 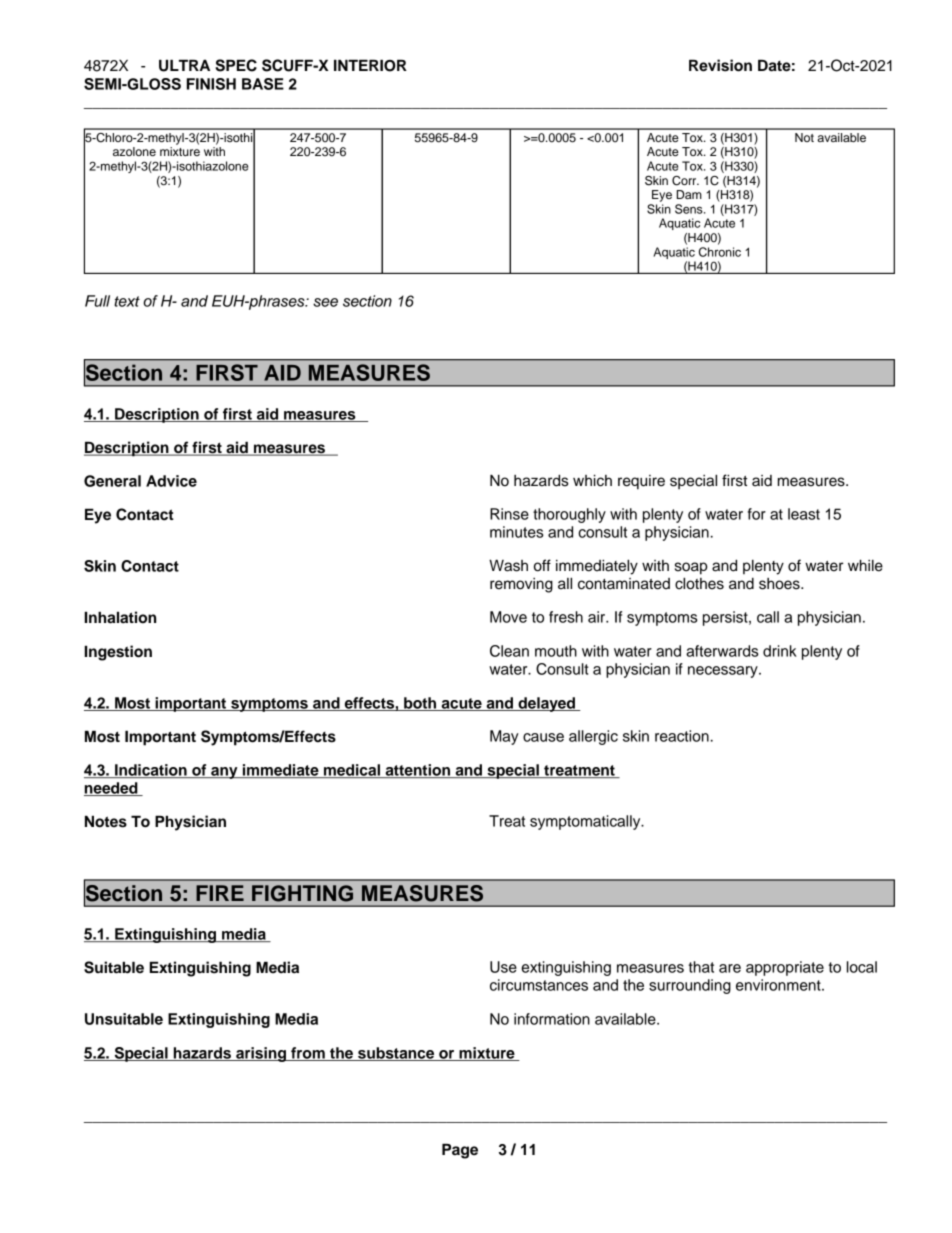 I want to click on arising, so click(x=261, y=1054).
